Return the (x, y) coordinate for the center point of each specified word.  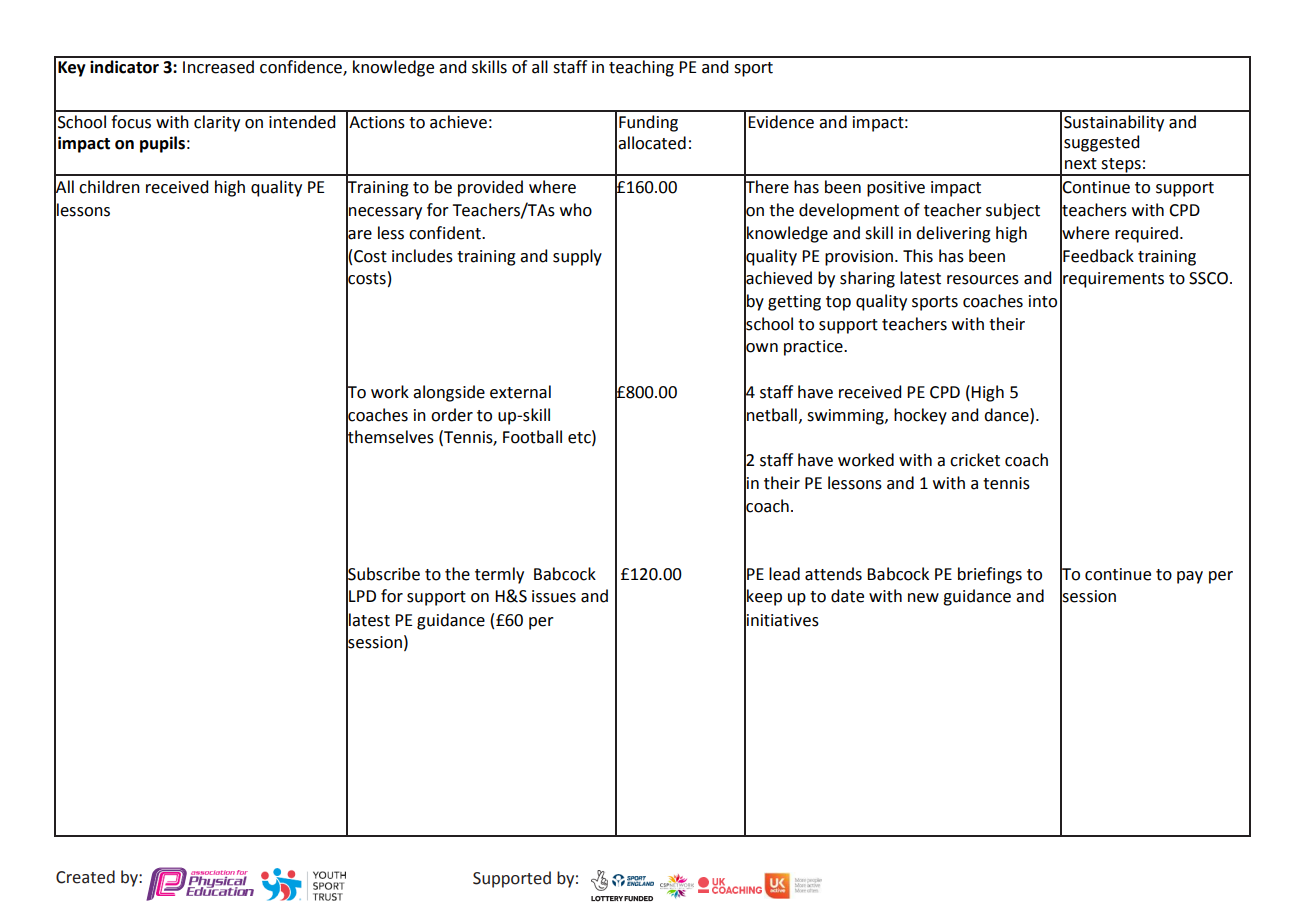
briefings (990, 575)
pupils (162, 144)
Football (532, 437)
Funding (648, 123)
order (452, 415)
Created (85, 877)
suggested (1101, 143)
